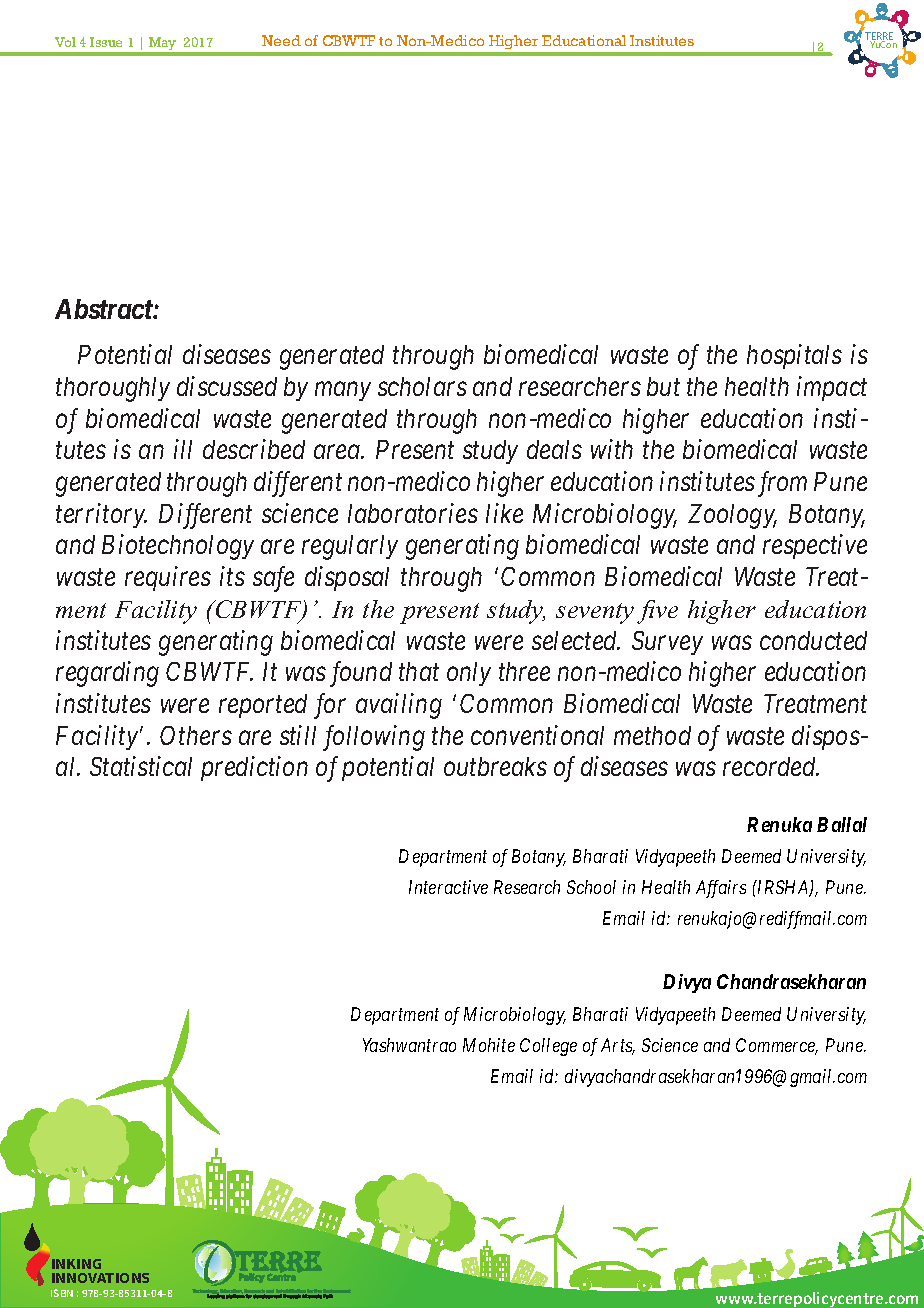  Describe the element at coordinates (469, 674) in the image. I see `only` at that location.
